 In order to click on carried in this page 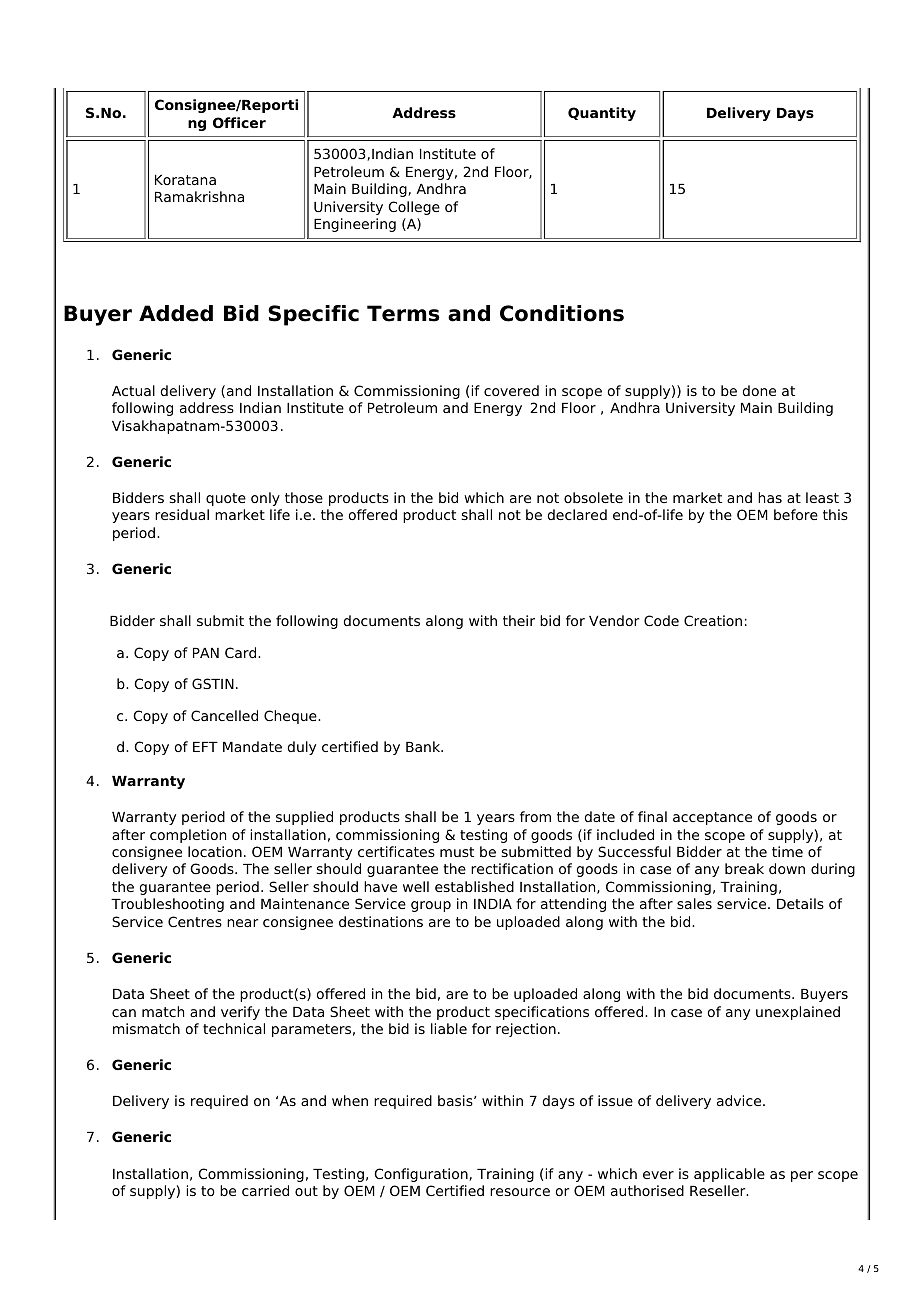, I will do `click(265, 1190)`.
